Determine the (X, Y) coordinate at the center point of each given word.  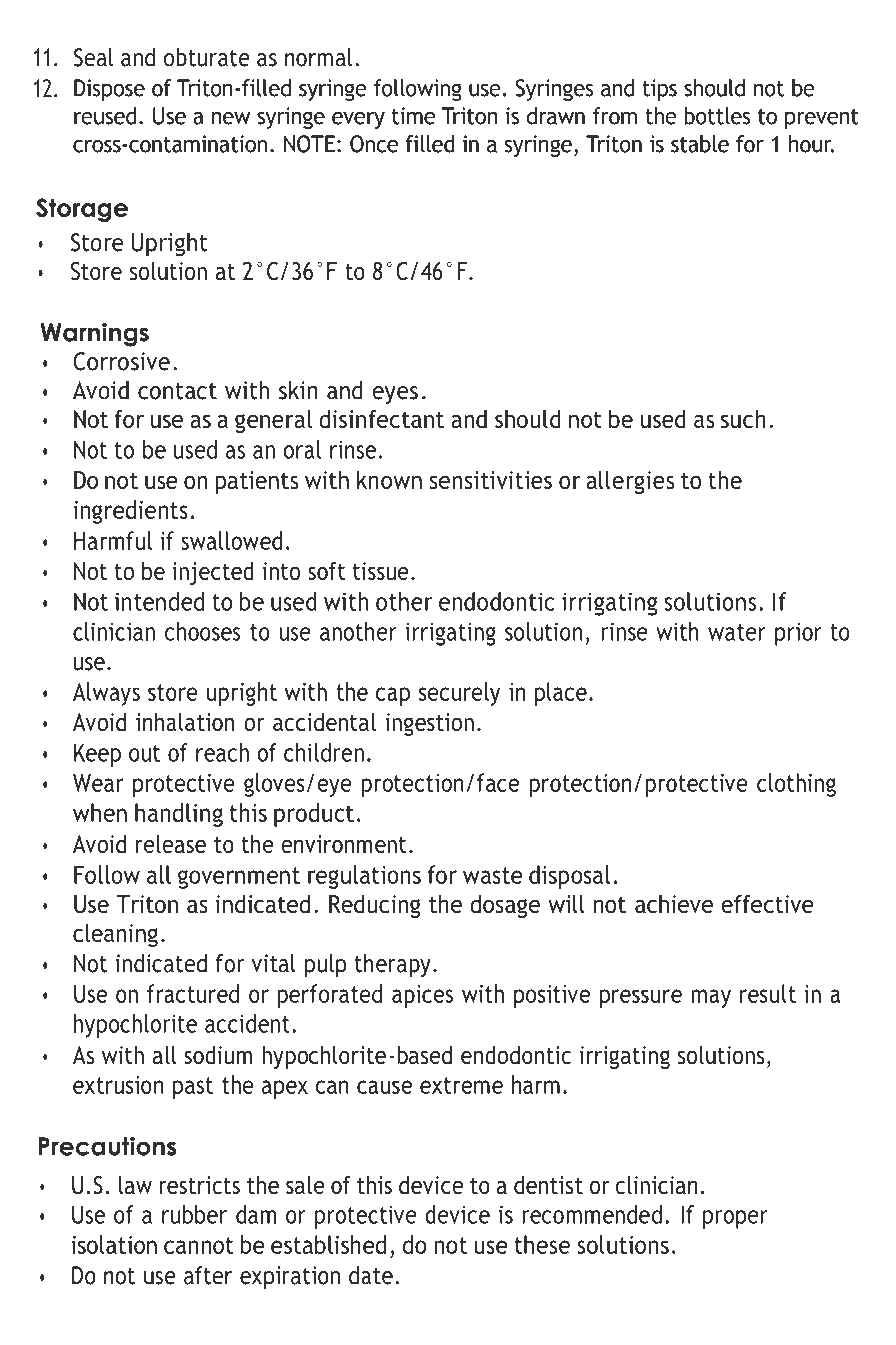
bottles (717, 116)
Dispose (109, 90)
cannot (199, 1245)
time (413, 116)
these (542, 1244)
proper (735, 1219)
